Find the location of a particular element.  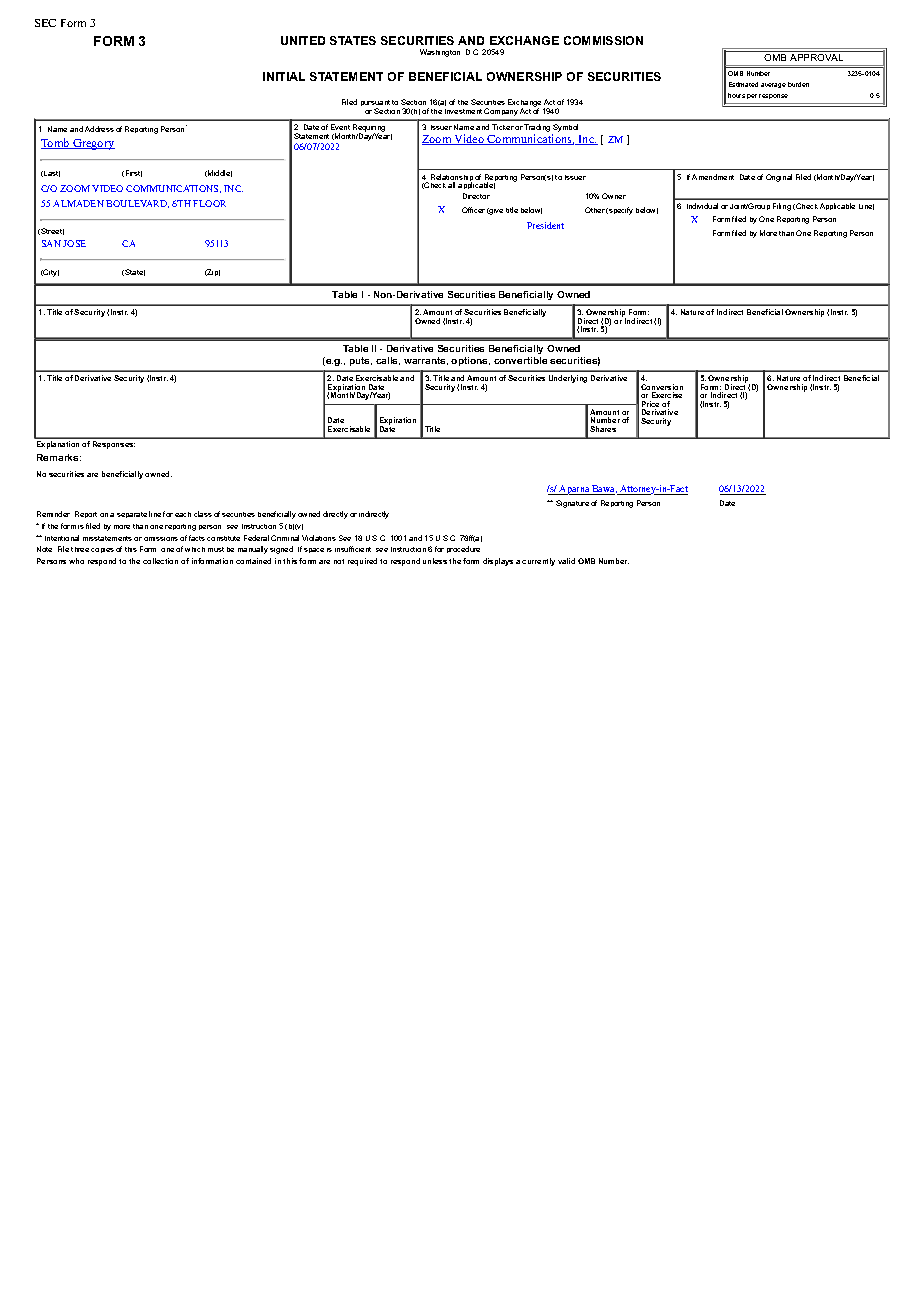

JOSE is located at coordinates (74, 243).
